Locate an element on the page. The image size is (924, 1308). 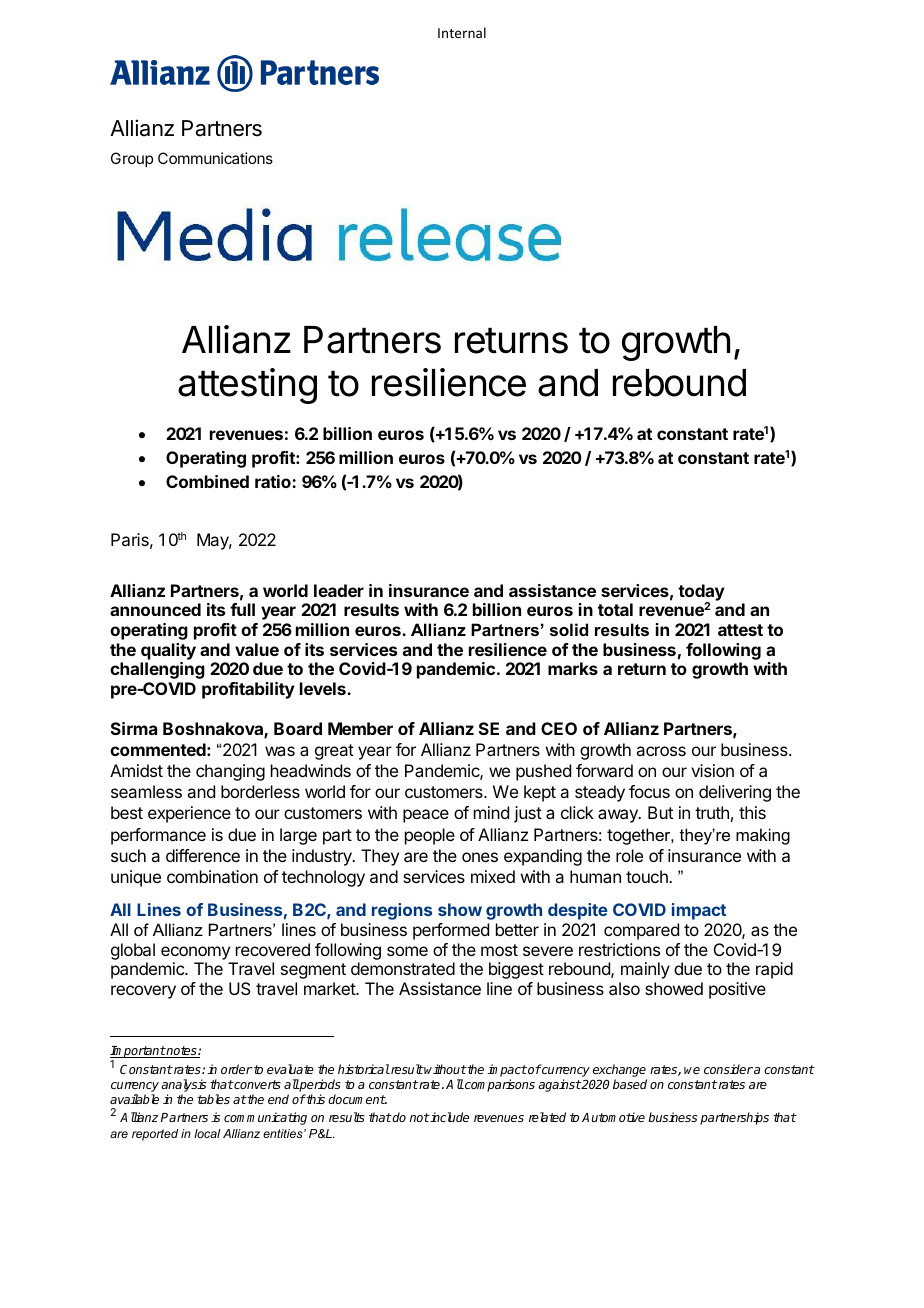
full is located at coordinates (242, 609).
